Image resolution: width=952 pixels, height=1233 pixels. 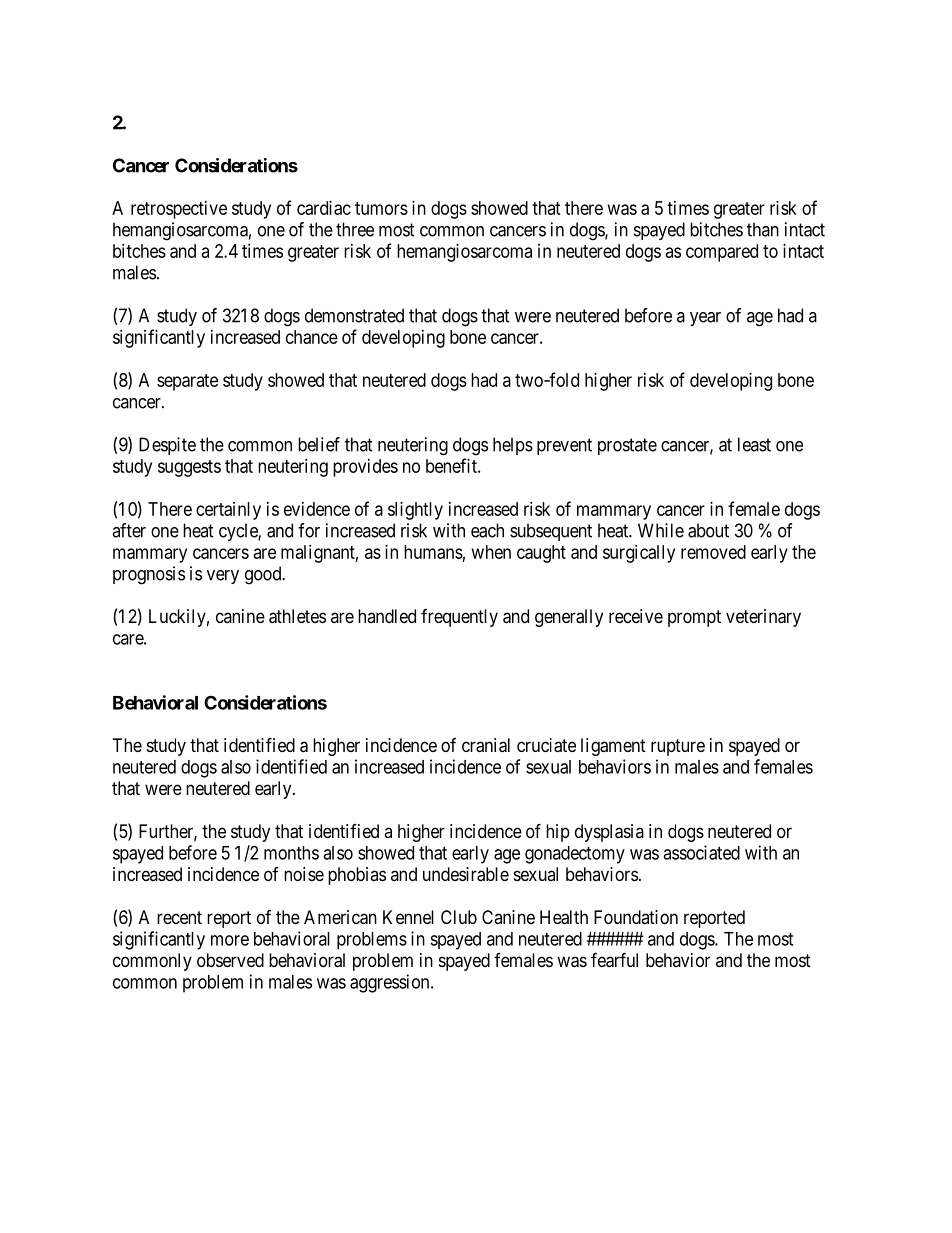 What do you see at coordinates (694, 618) in the page?
I see `prompt` at bounding box center [694, 618].
